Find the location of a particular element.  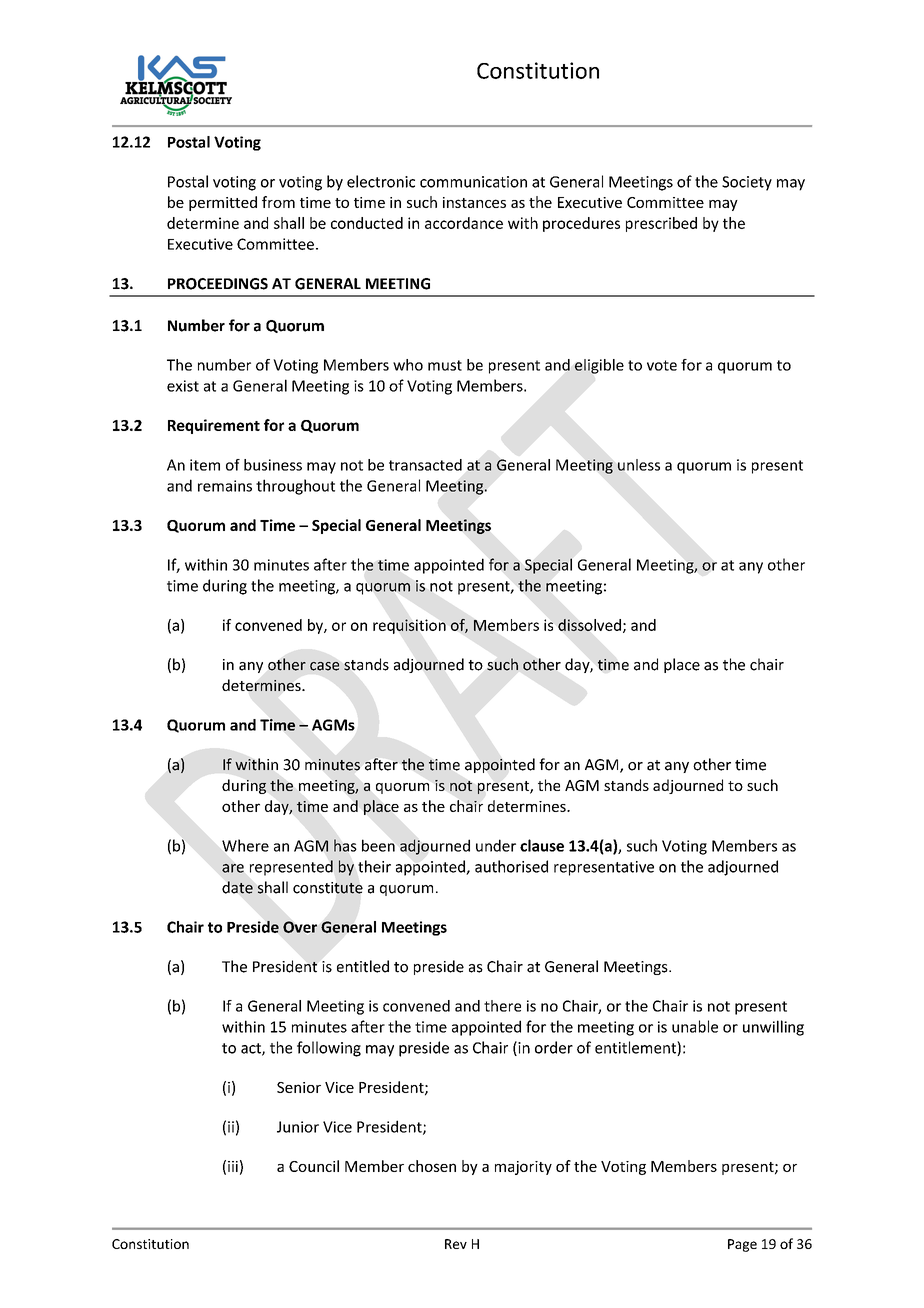

iii is located at coordinates (233, 1166).
